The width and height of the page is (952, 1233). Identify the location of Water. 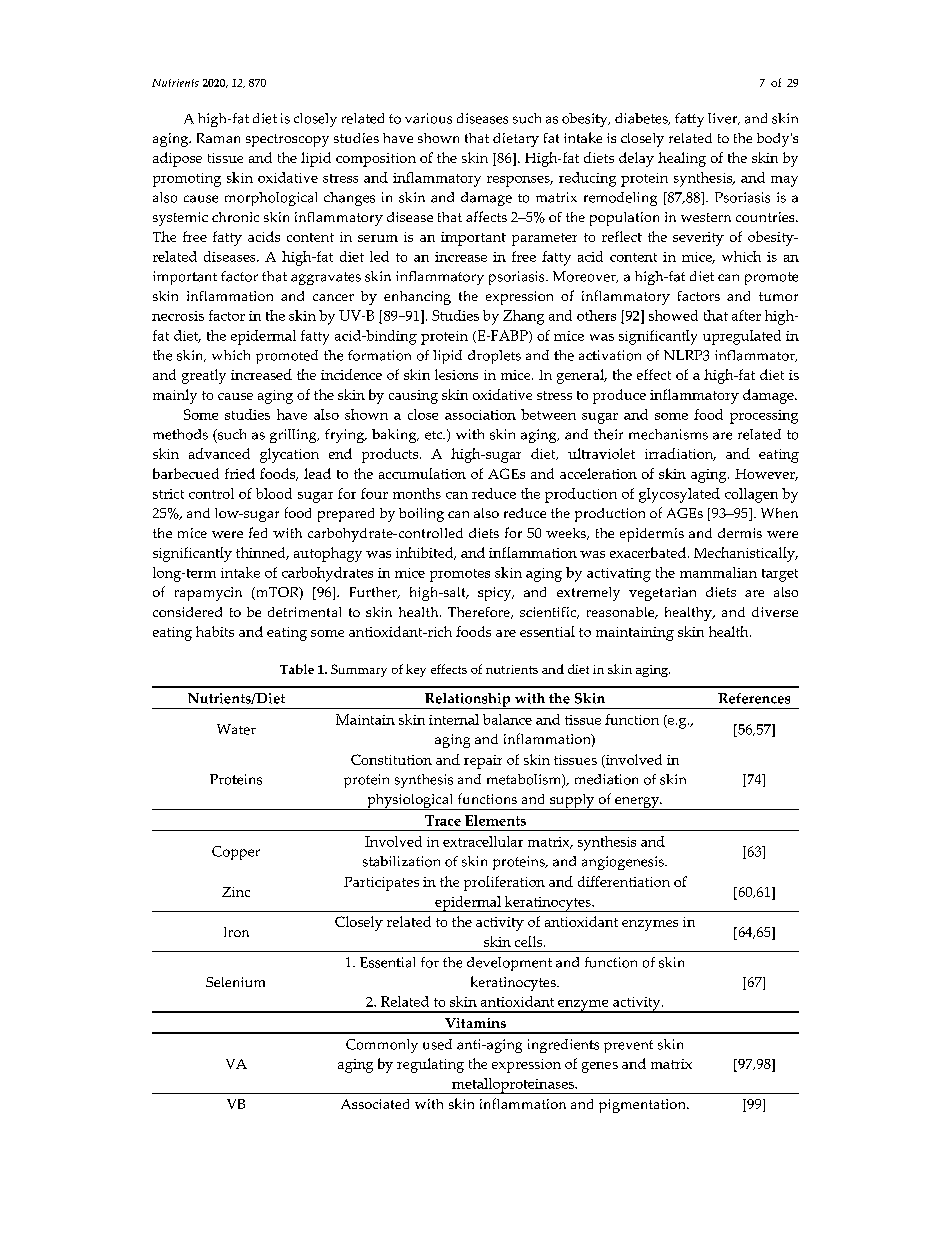
(236, 729).
